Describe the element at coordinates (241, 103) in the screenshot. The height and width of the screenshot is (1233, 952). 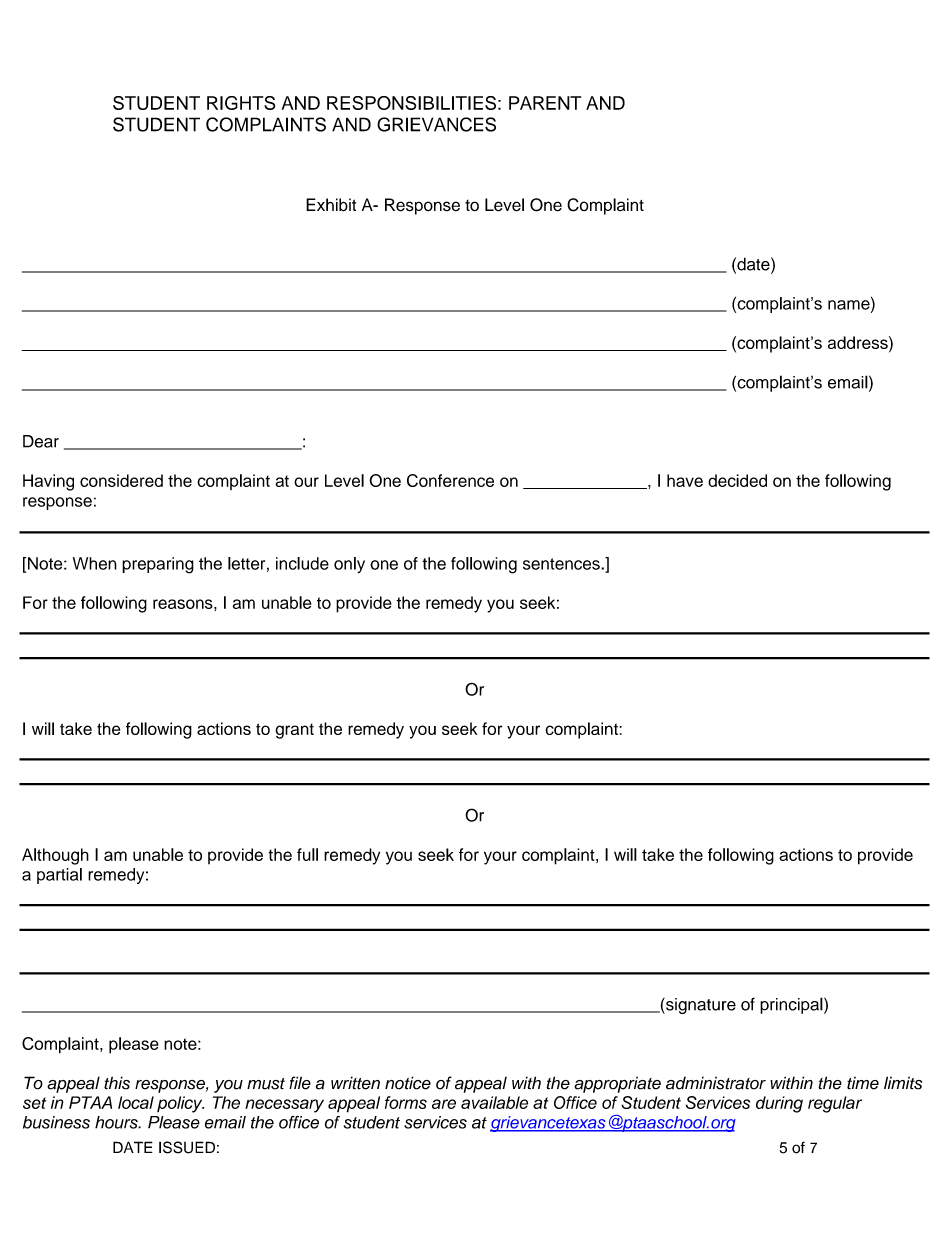
I see `RIGHTS` at that location.
